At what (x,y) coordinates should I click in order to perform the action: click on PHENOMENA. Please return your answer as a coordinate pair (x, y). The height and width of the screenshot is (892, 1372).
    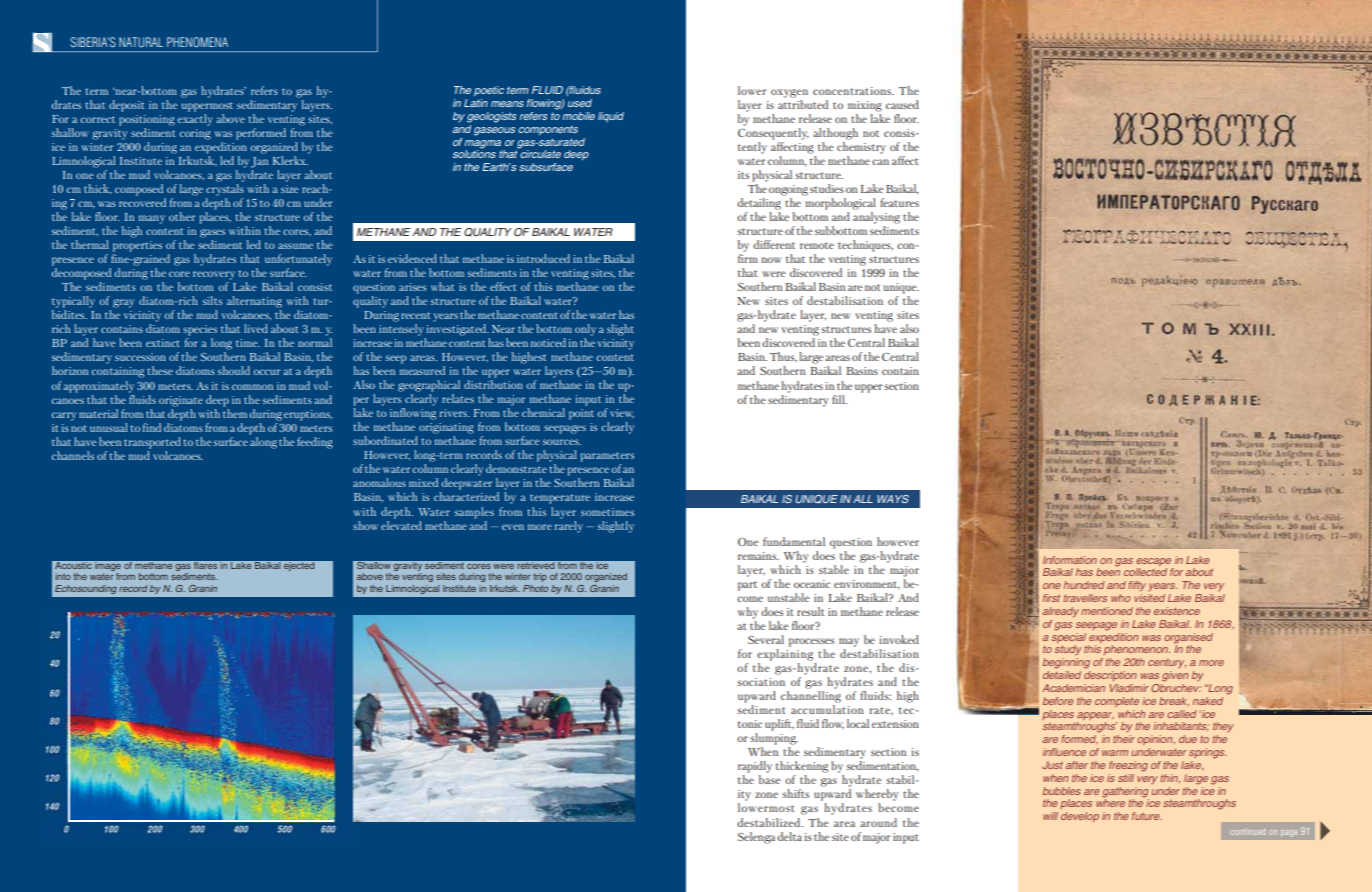
    Looking at the image, I should click on (197, 42).
